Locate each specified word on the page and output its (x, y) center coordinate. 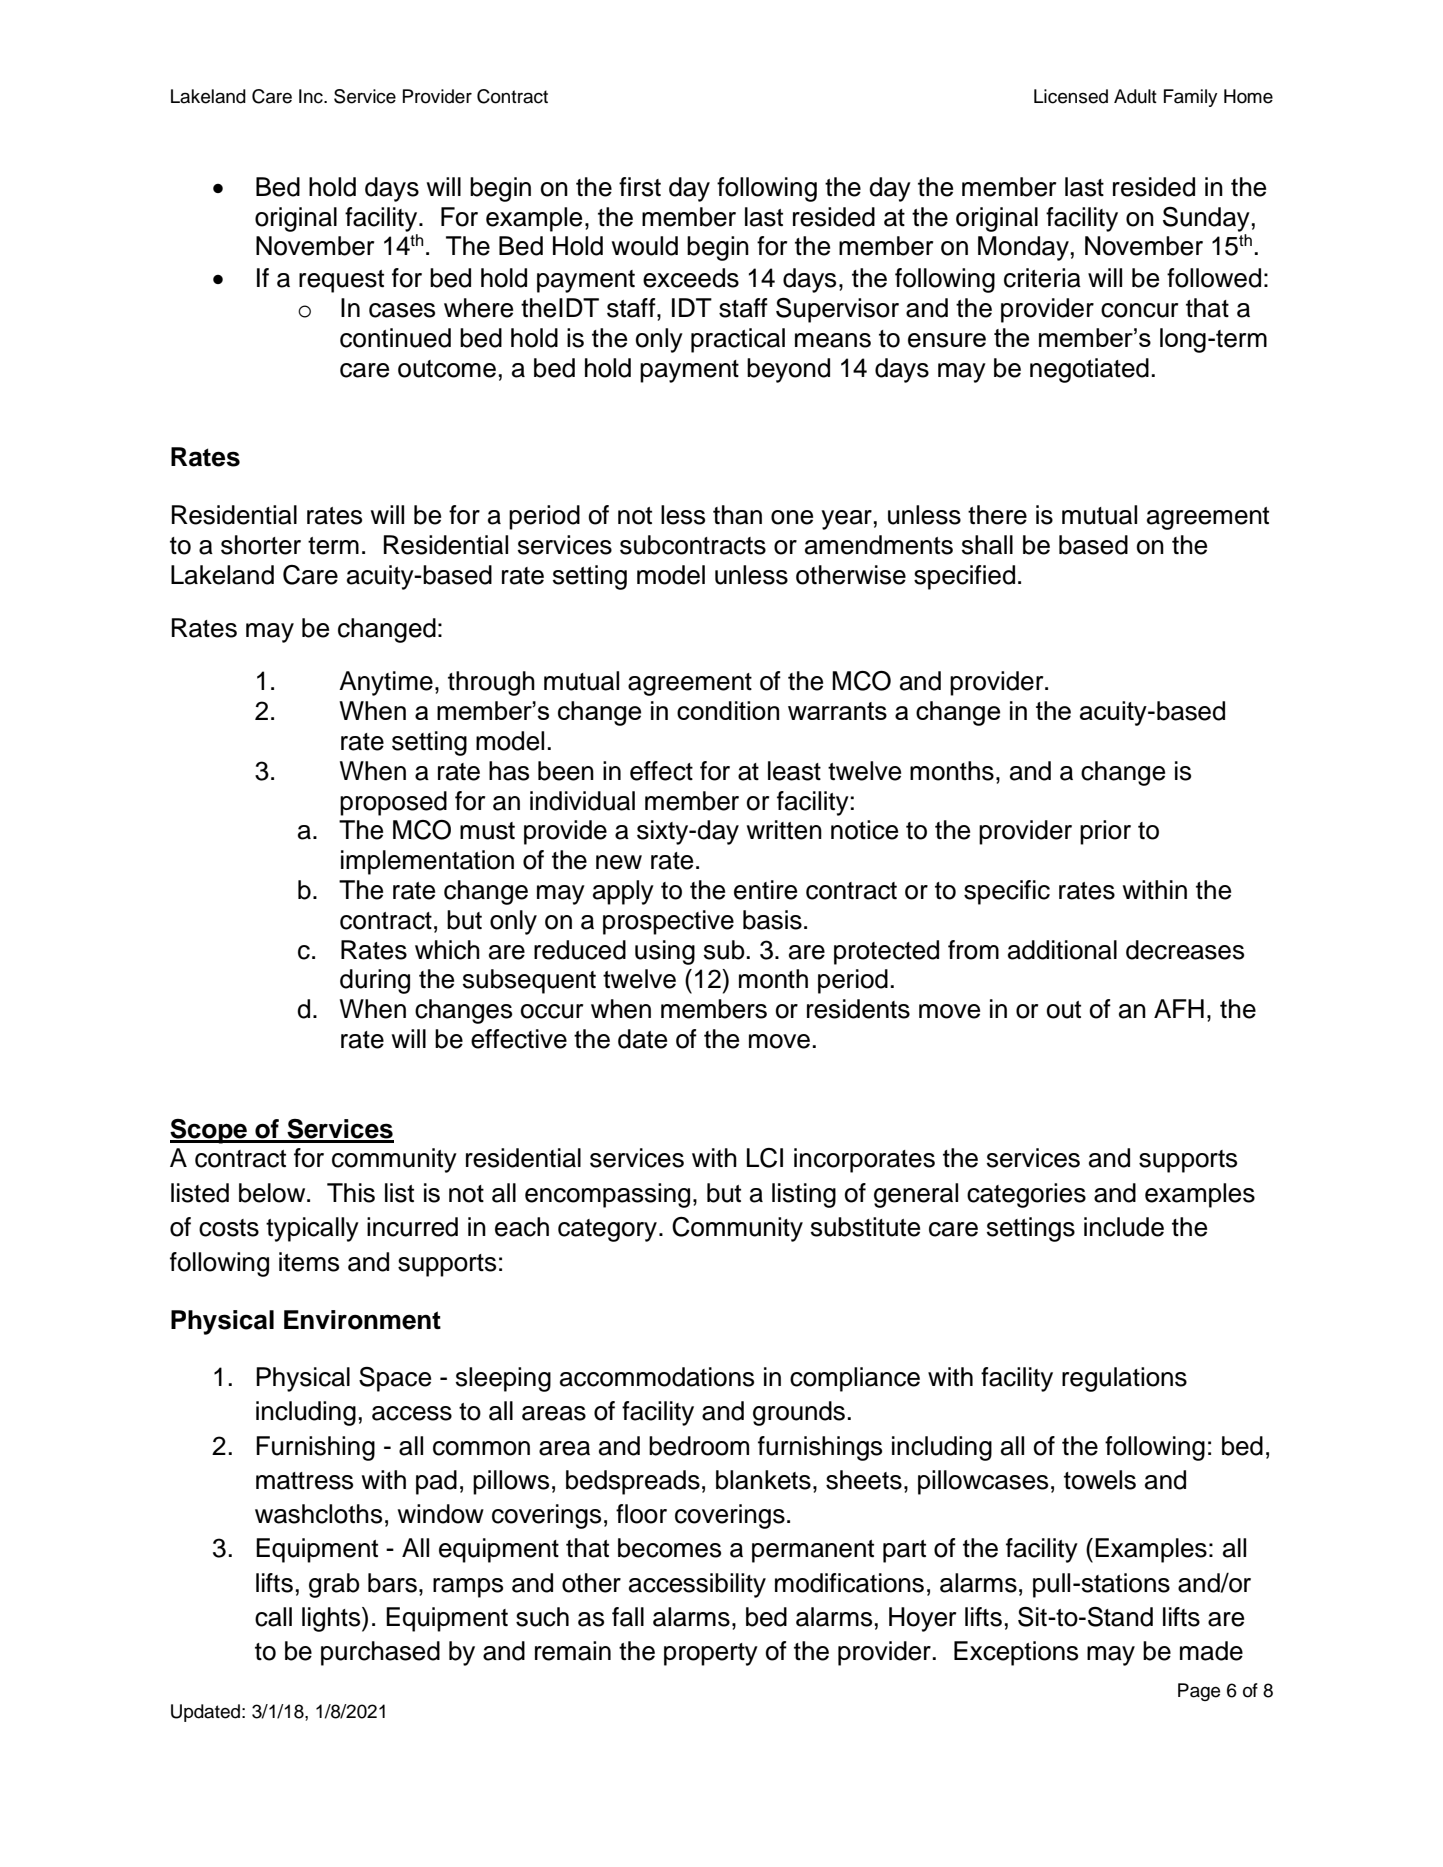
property (711, 1654)
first (640, 187)
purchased (380, 1653)
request (341, 281)
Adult (1135, 96)
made (1211, 1651)
